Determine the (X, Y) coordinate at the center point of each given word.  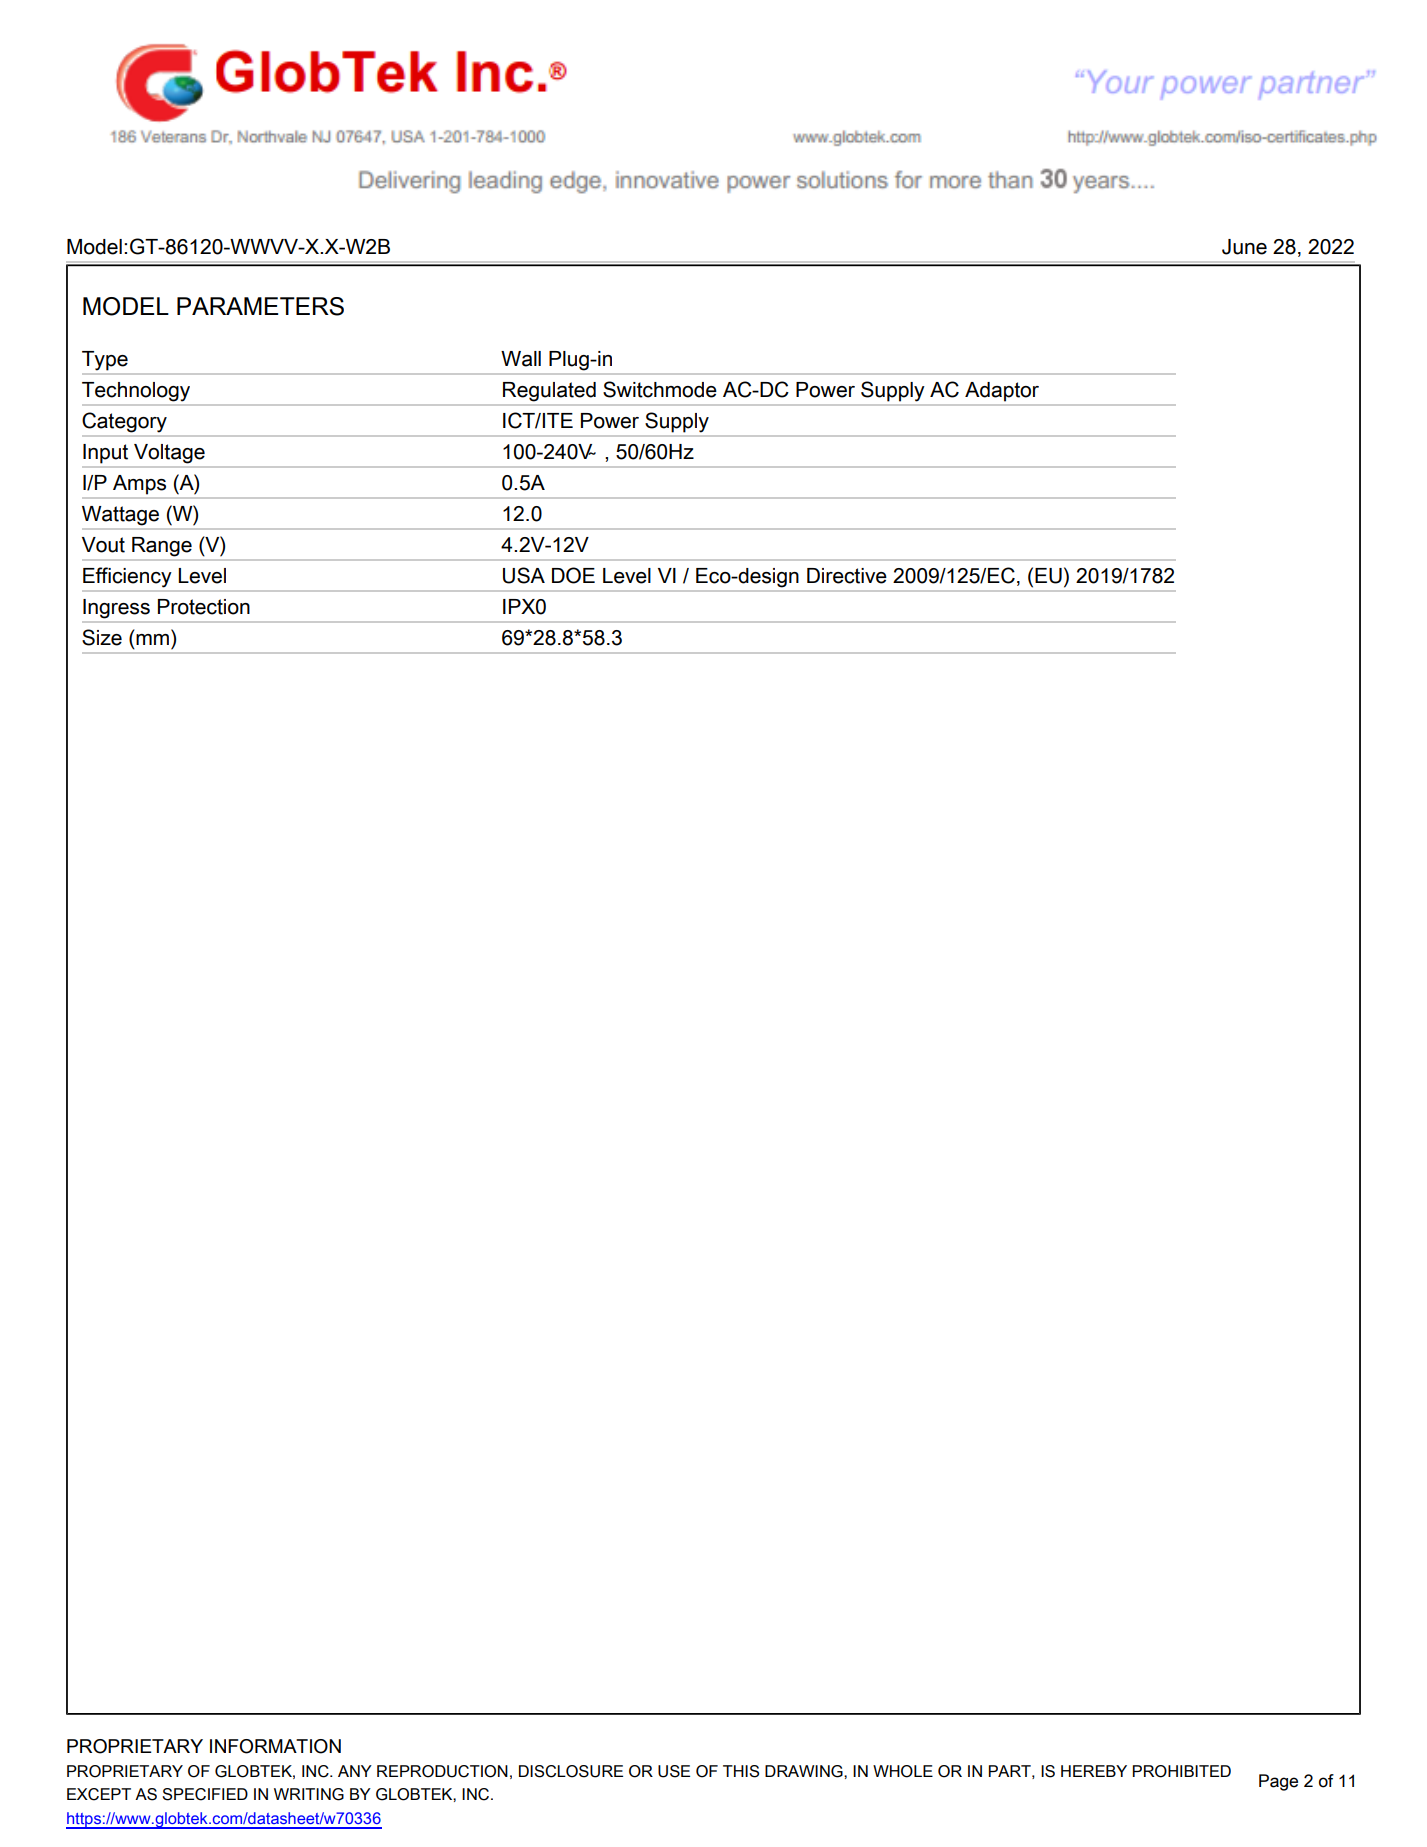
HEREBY (1094, 1771)
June (1244, 247)
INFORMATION (275, 1746)
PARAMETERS (260, 306)
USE (674, 1771)
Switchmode (660, 389)
